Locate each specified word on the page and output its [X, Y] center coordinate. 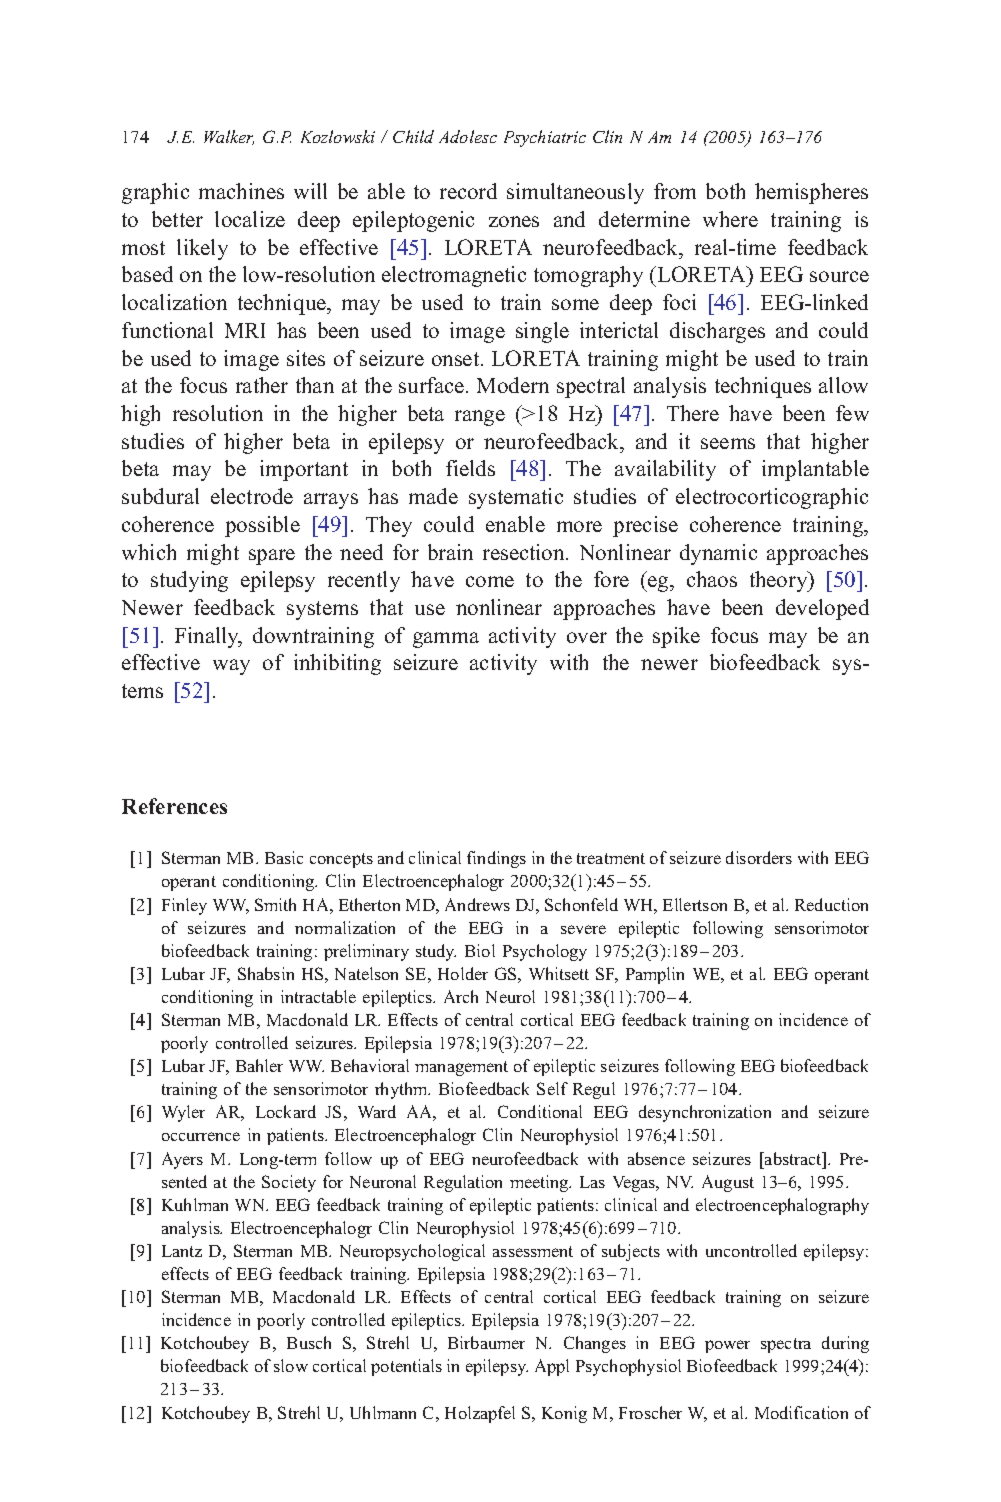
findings [496, 859]
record [468, 191]
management [461, 1068]
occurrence [201, 1136]
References [174, 806]
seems [728, 443]
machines [241, 191]
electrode [252, 496]
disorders [759, 857]
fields [470, 468]
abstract [793, 1158]
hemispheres [811, 193]
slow [291, 1365]
